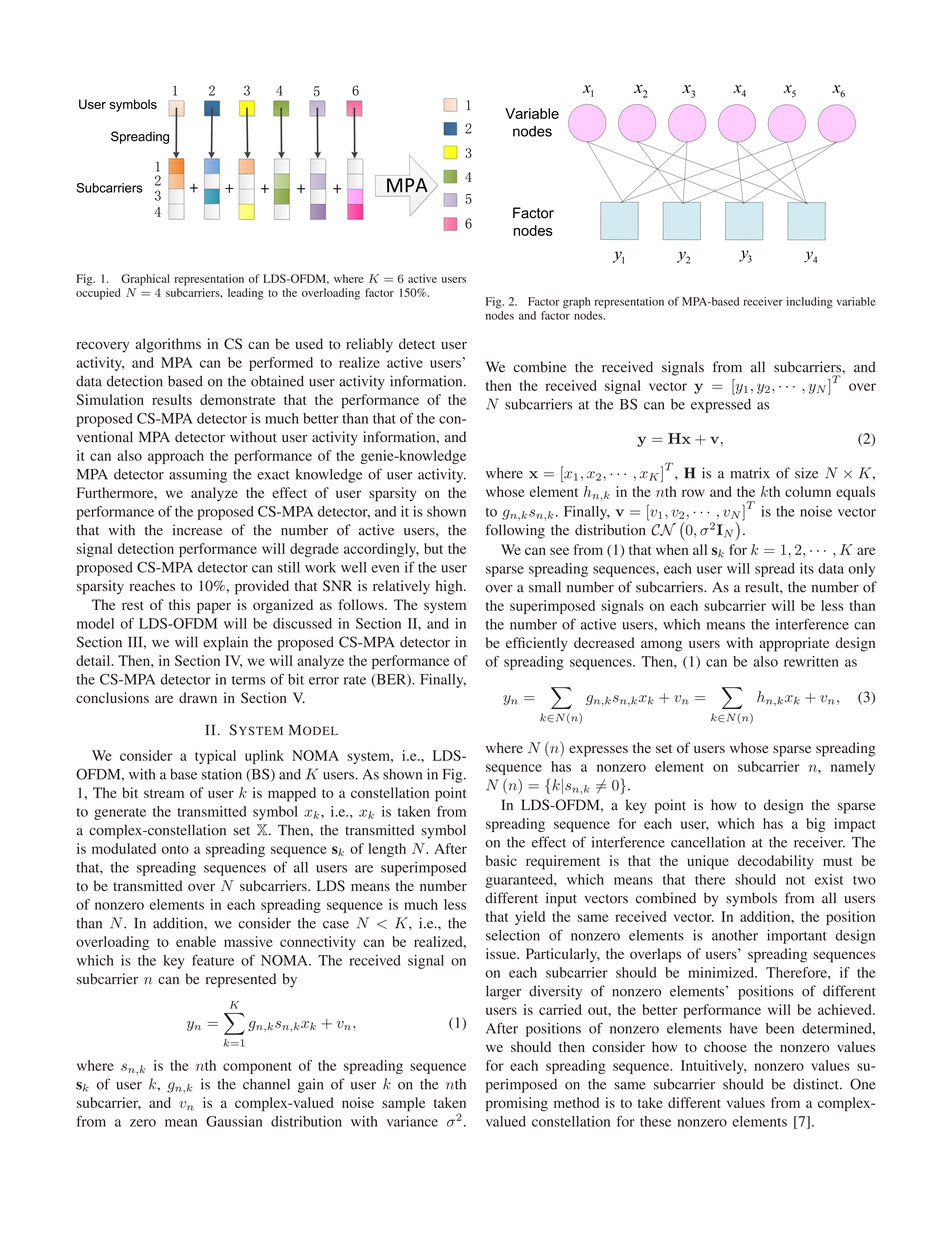  What do you see at coordinates (450, 587) in the page?
I see `high` at bounding box center [450, 587].
